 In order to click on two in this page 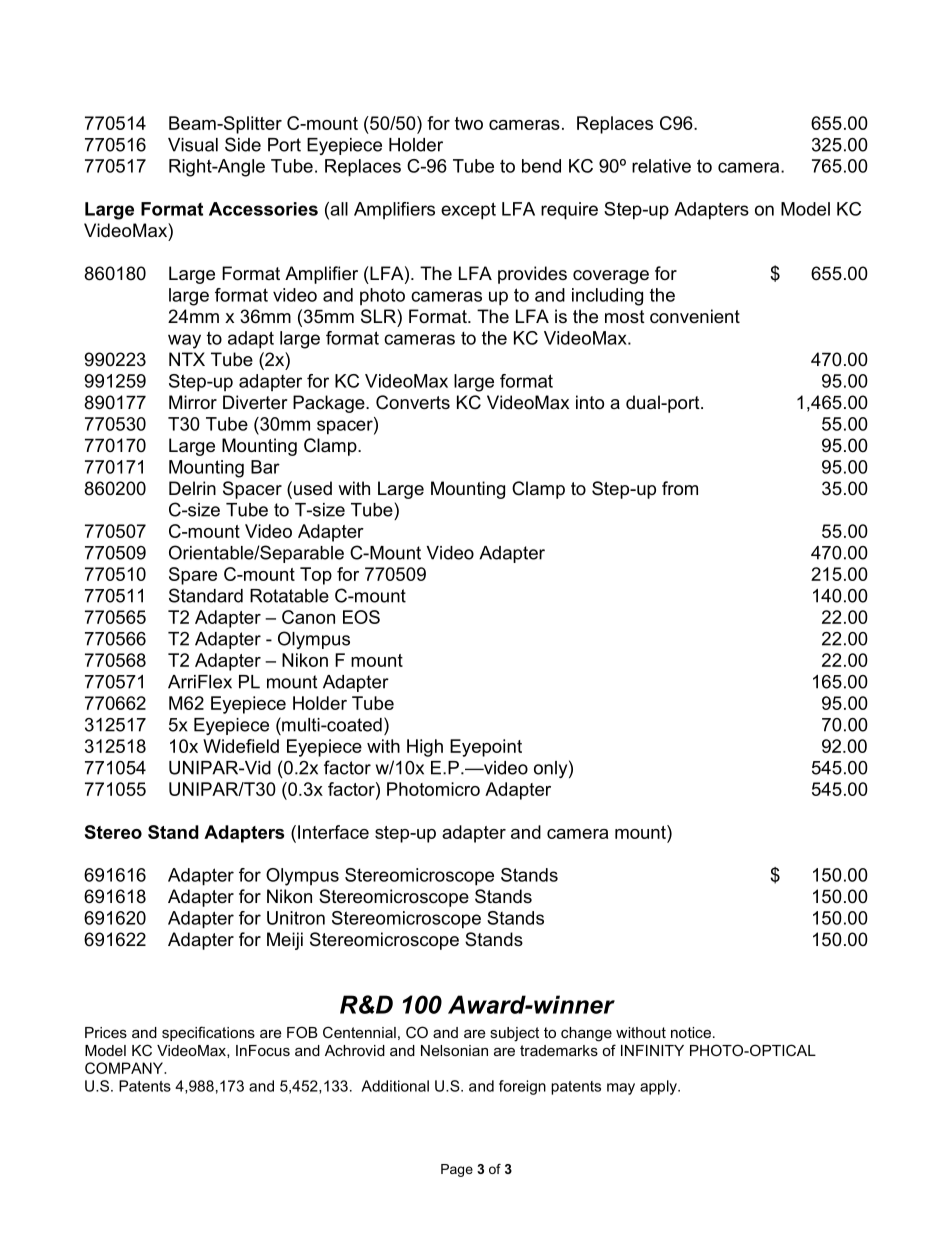, I will do `click(469, 123)`.
